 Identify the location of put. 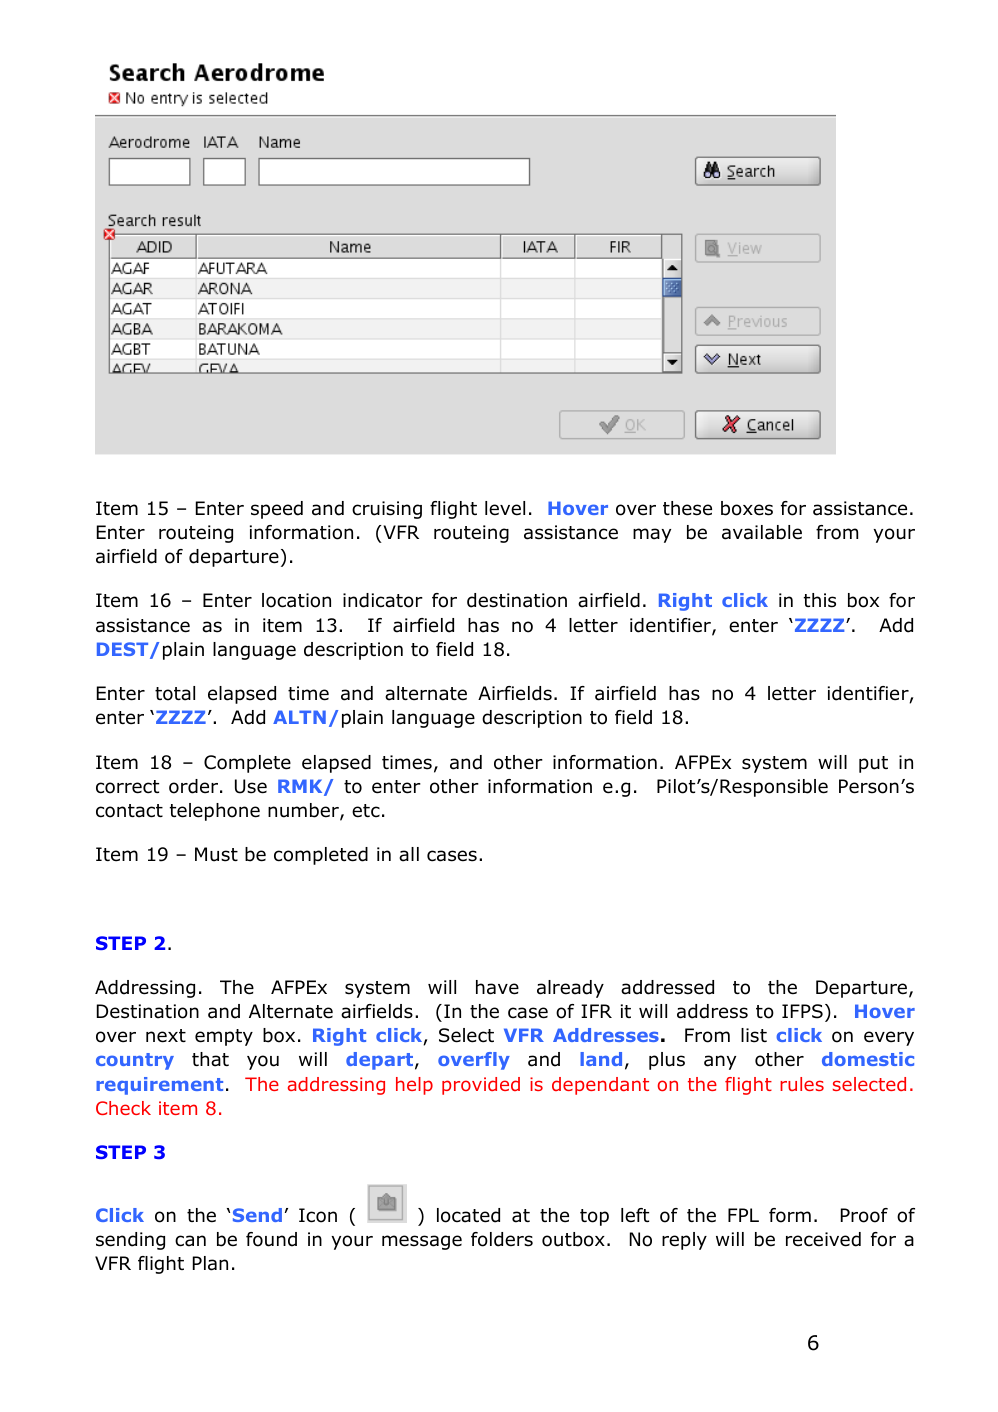
(873, 764).
